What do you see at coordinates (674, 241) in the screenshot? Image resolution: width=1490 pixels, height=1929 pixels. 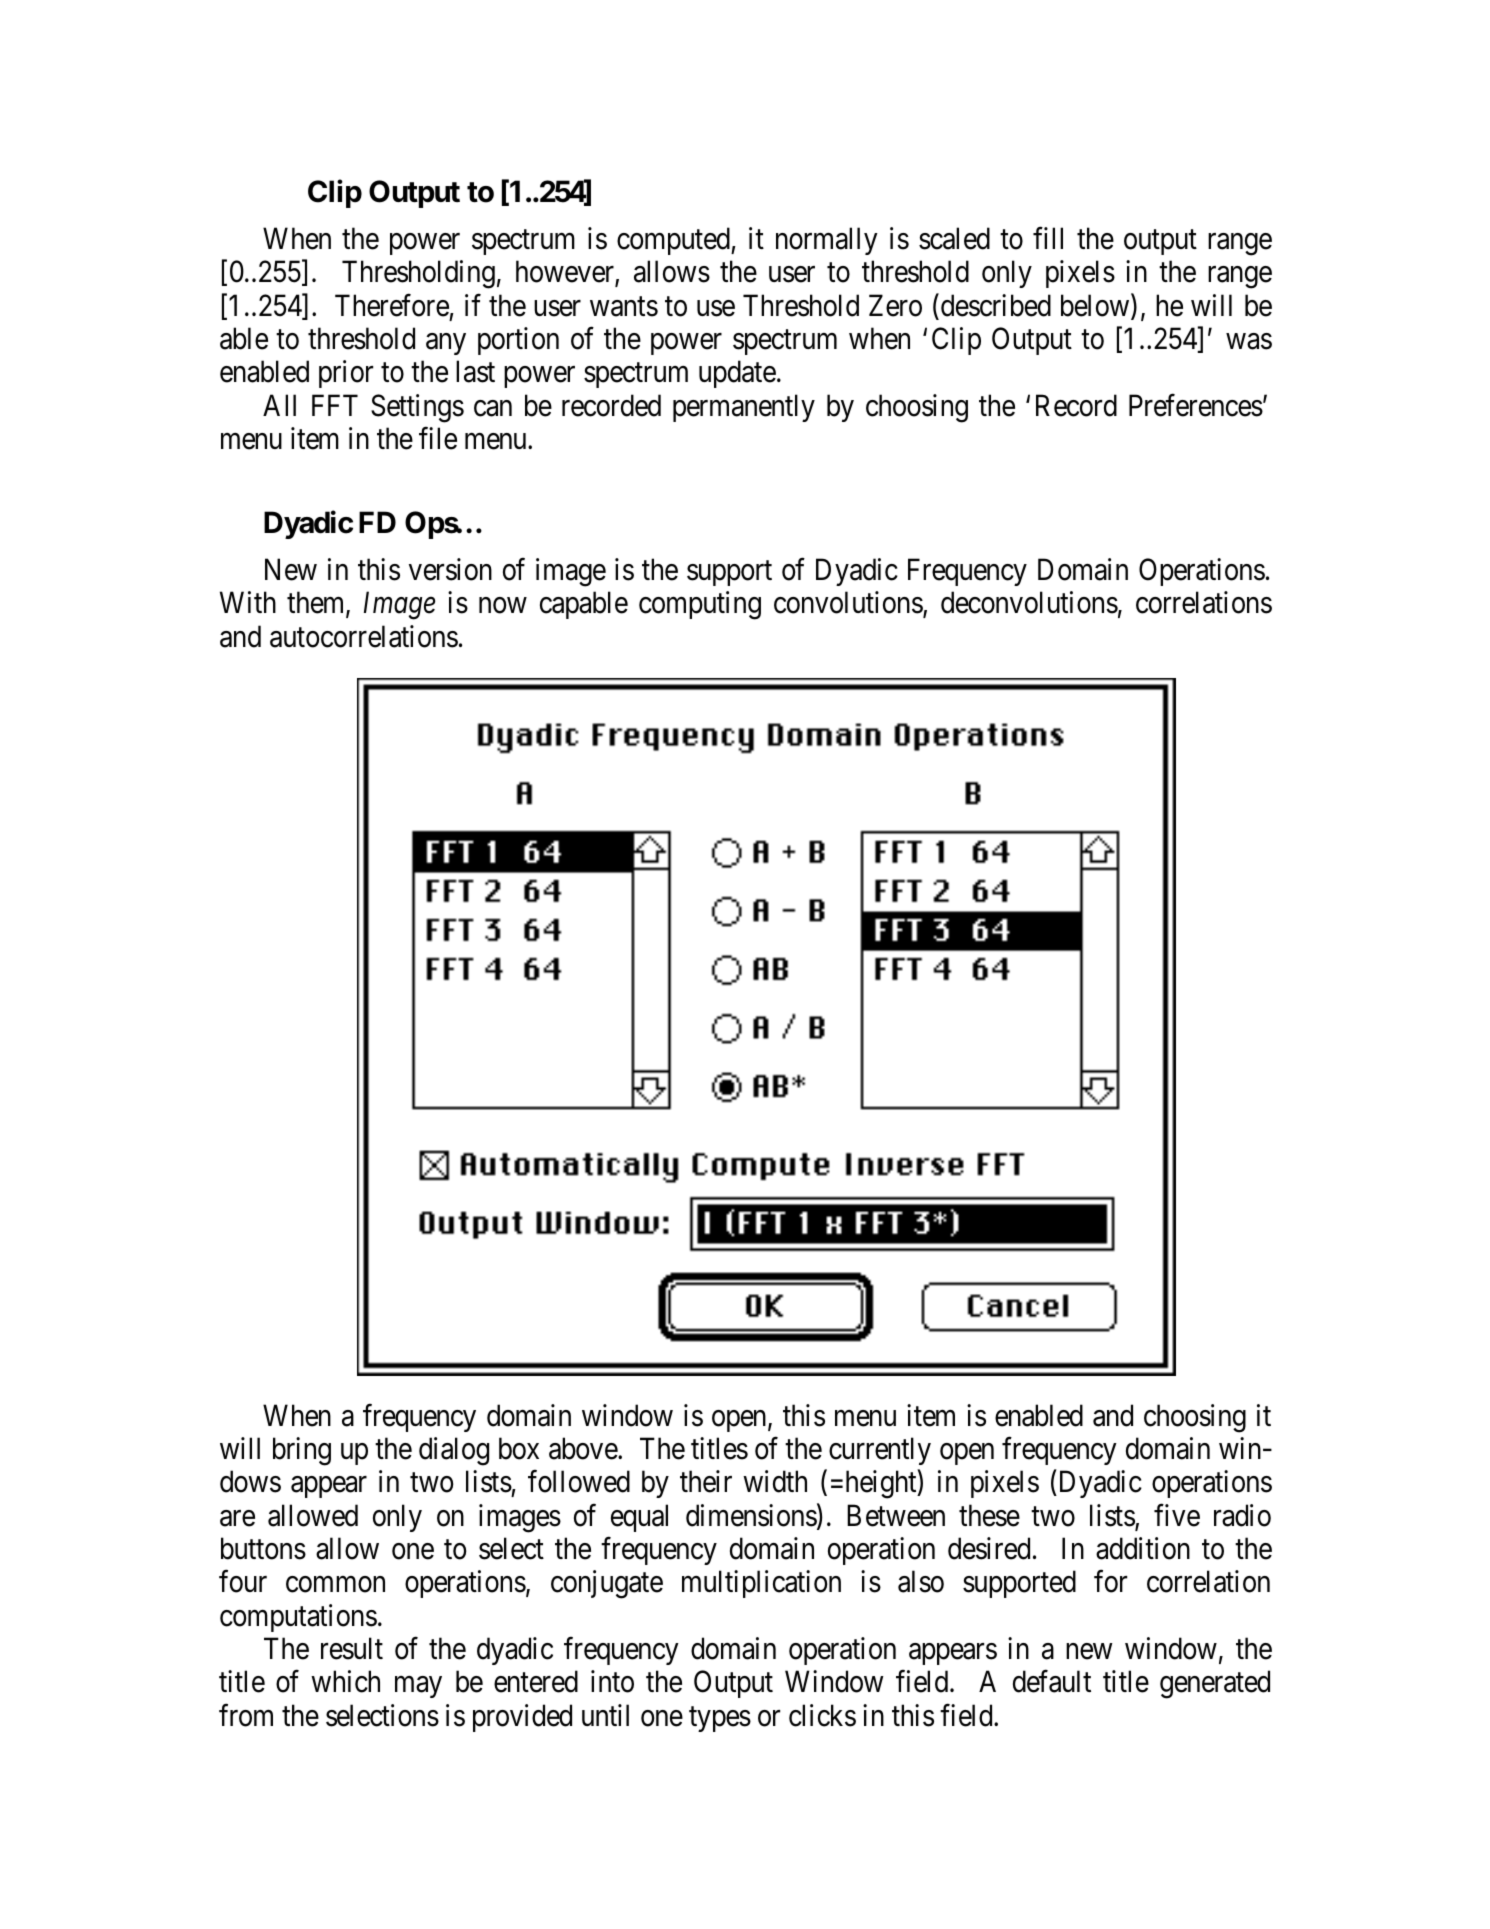 I see `computed` at bounding box center [674, 241].
